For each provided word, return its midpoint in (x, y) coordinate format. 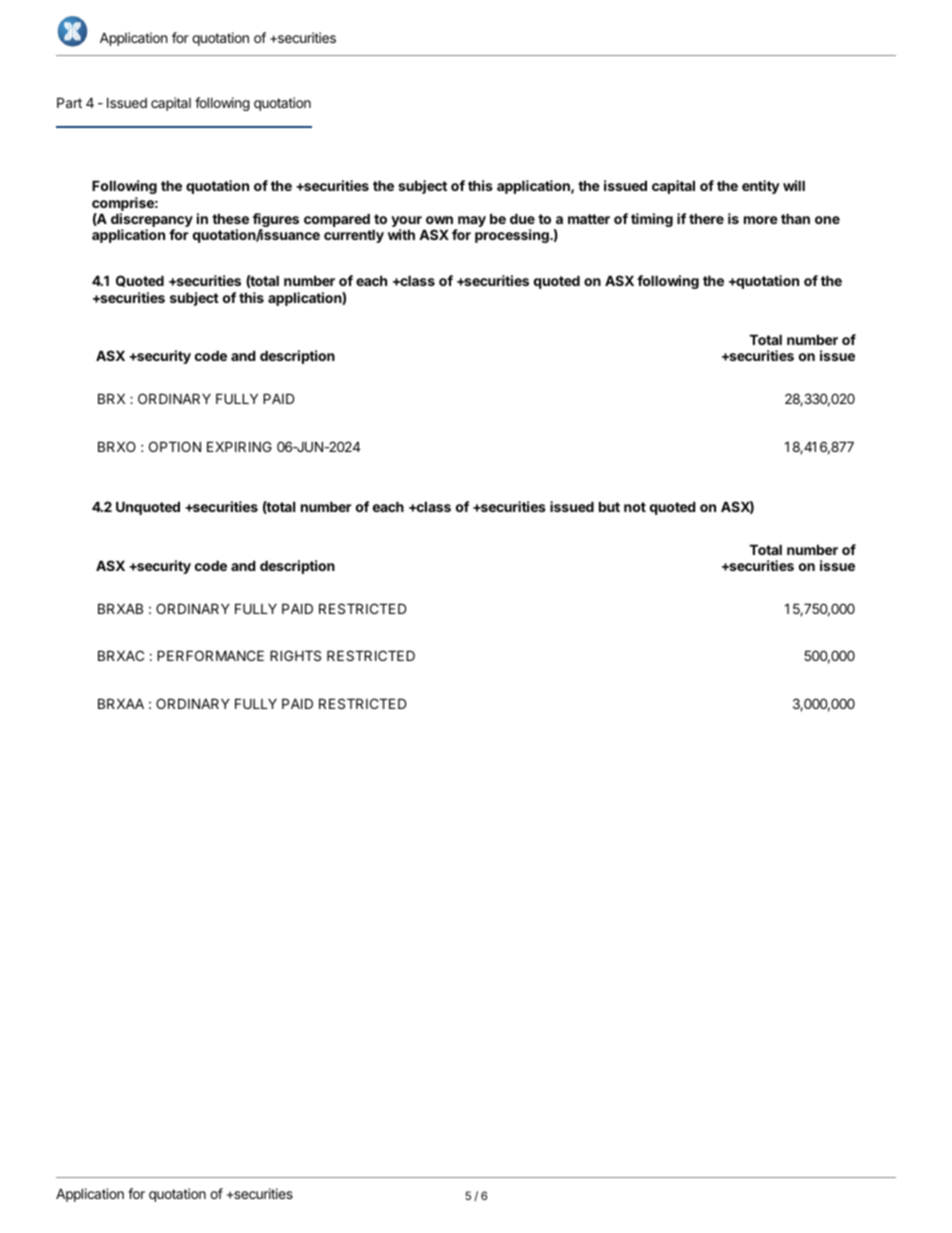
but (609, 506)
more (761, 220)
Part (69, 102)
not (635, 507)
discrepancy (152, 221)
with (401, 234)
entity (761, 187)
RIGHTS (295, 655)
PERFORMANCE (210, 655)
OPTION (175, 446)
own (439, 220)
